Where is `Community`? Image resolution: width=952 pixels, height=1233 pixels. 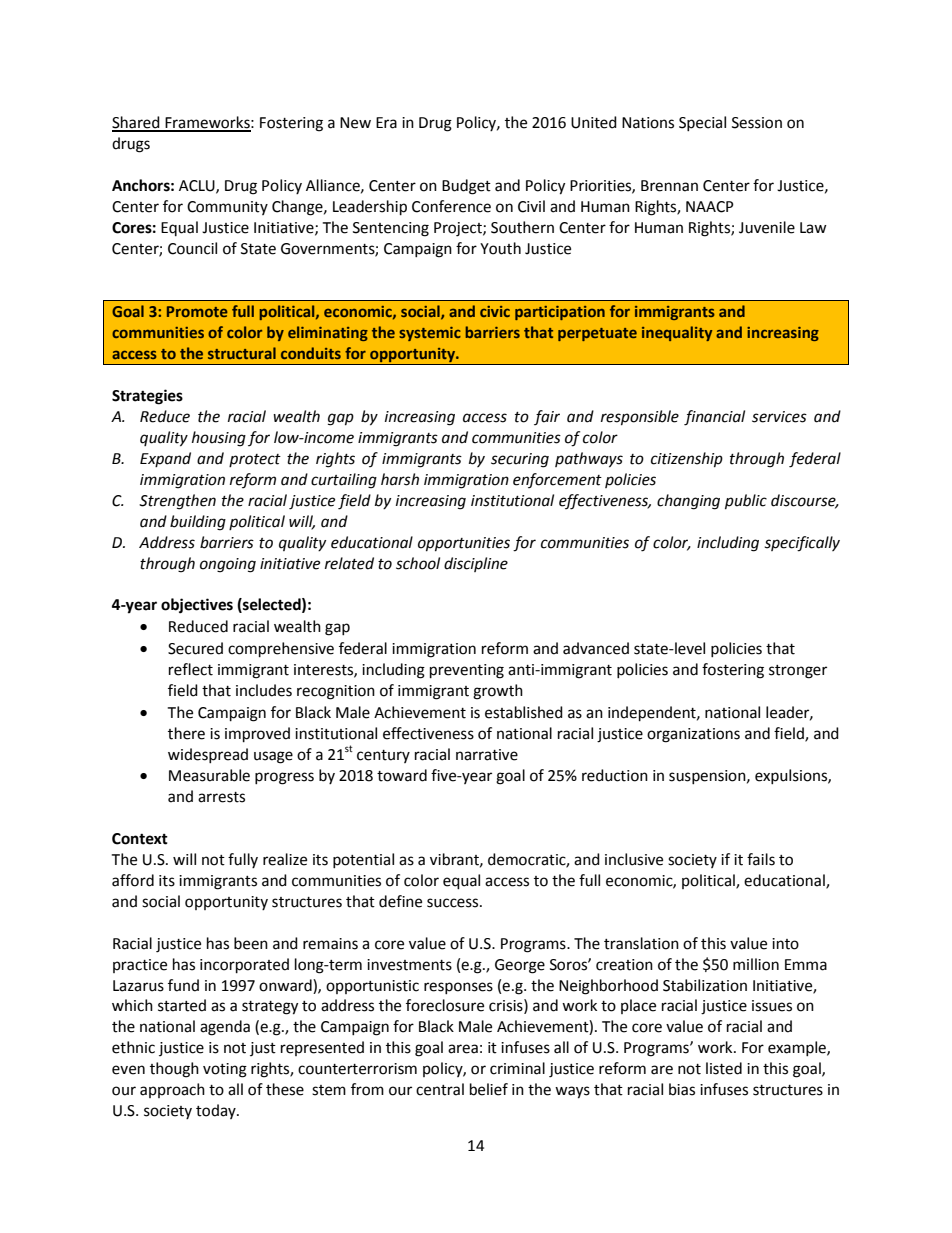
Community is located at coordinates (227, 208).
